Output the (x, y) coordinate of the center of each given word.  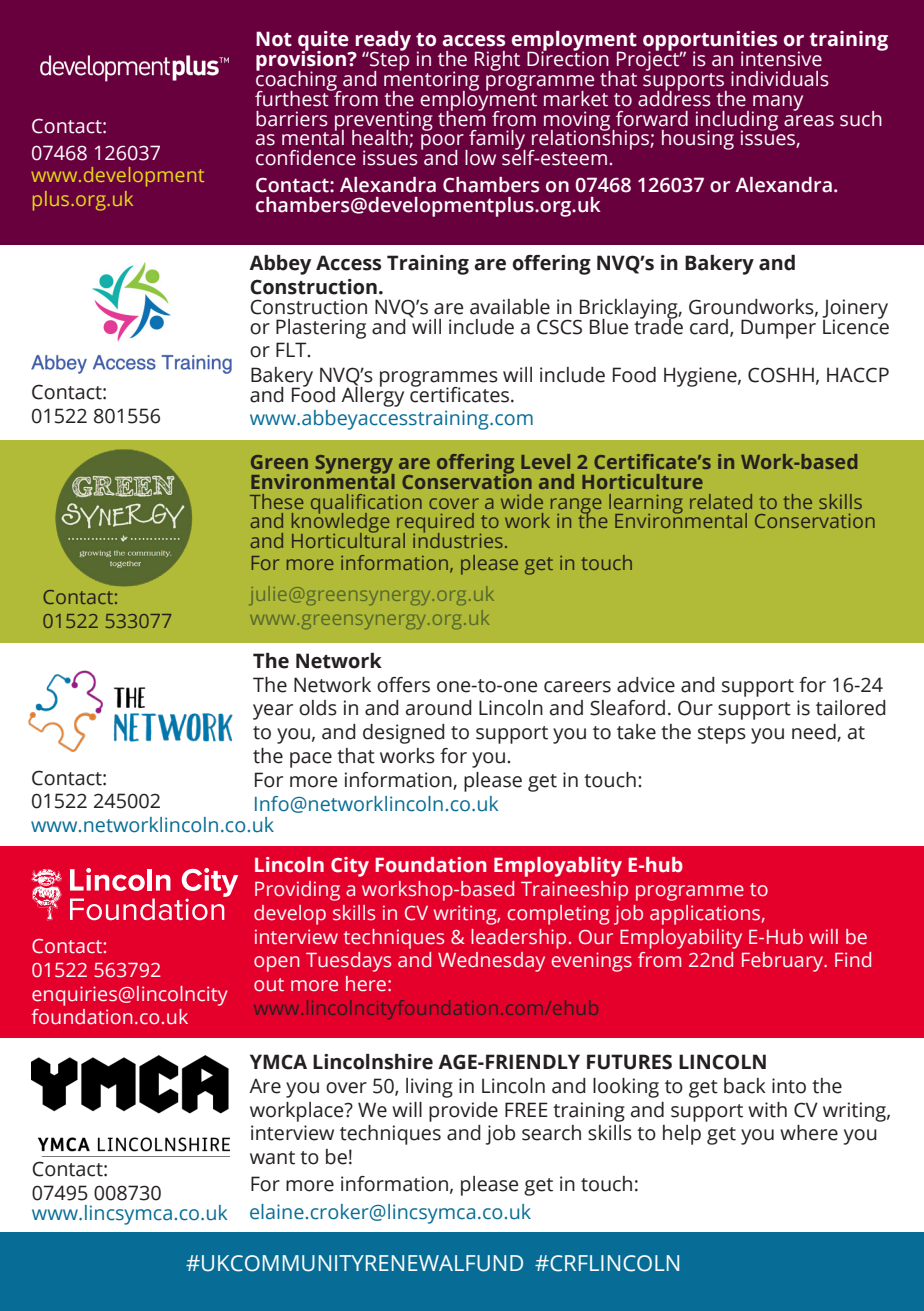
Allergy (372, 395)
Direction (568, 58)
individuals (780, 79)
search (551, 1133)
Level (545, 461)
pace (311, 760)
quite (324, 42)
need (815, 733)
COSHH (781, 375)
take (636, 732)
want (272, 1158)
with (767, 1110)
